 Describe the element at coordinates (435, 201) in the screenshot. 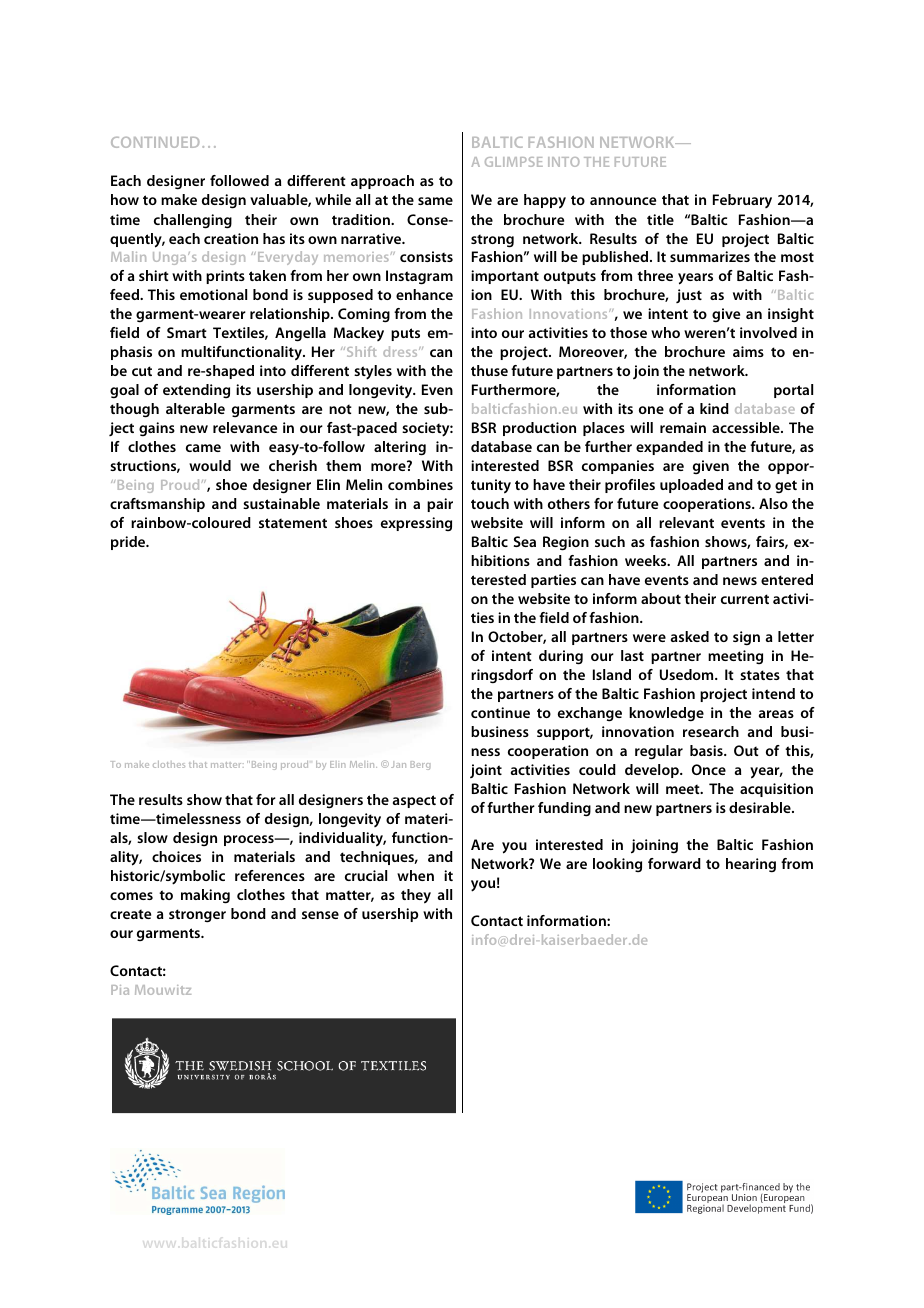

I see `same` at that location.
